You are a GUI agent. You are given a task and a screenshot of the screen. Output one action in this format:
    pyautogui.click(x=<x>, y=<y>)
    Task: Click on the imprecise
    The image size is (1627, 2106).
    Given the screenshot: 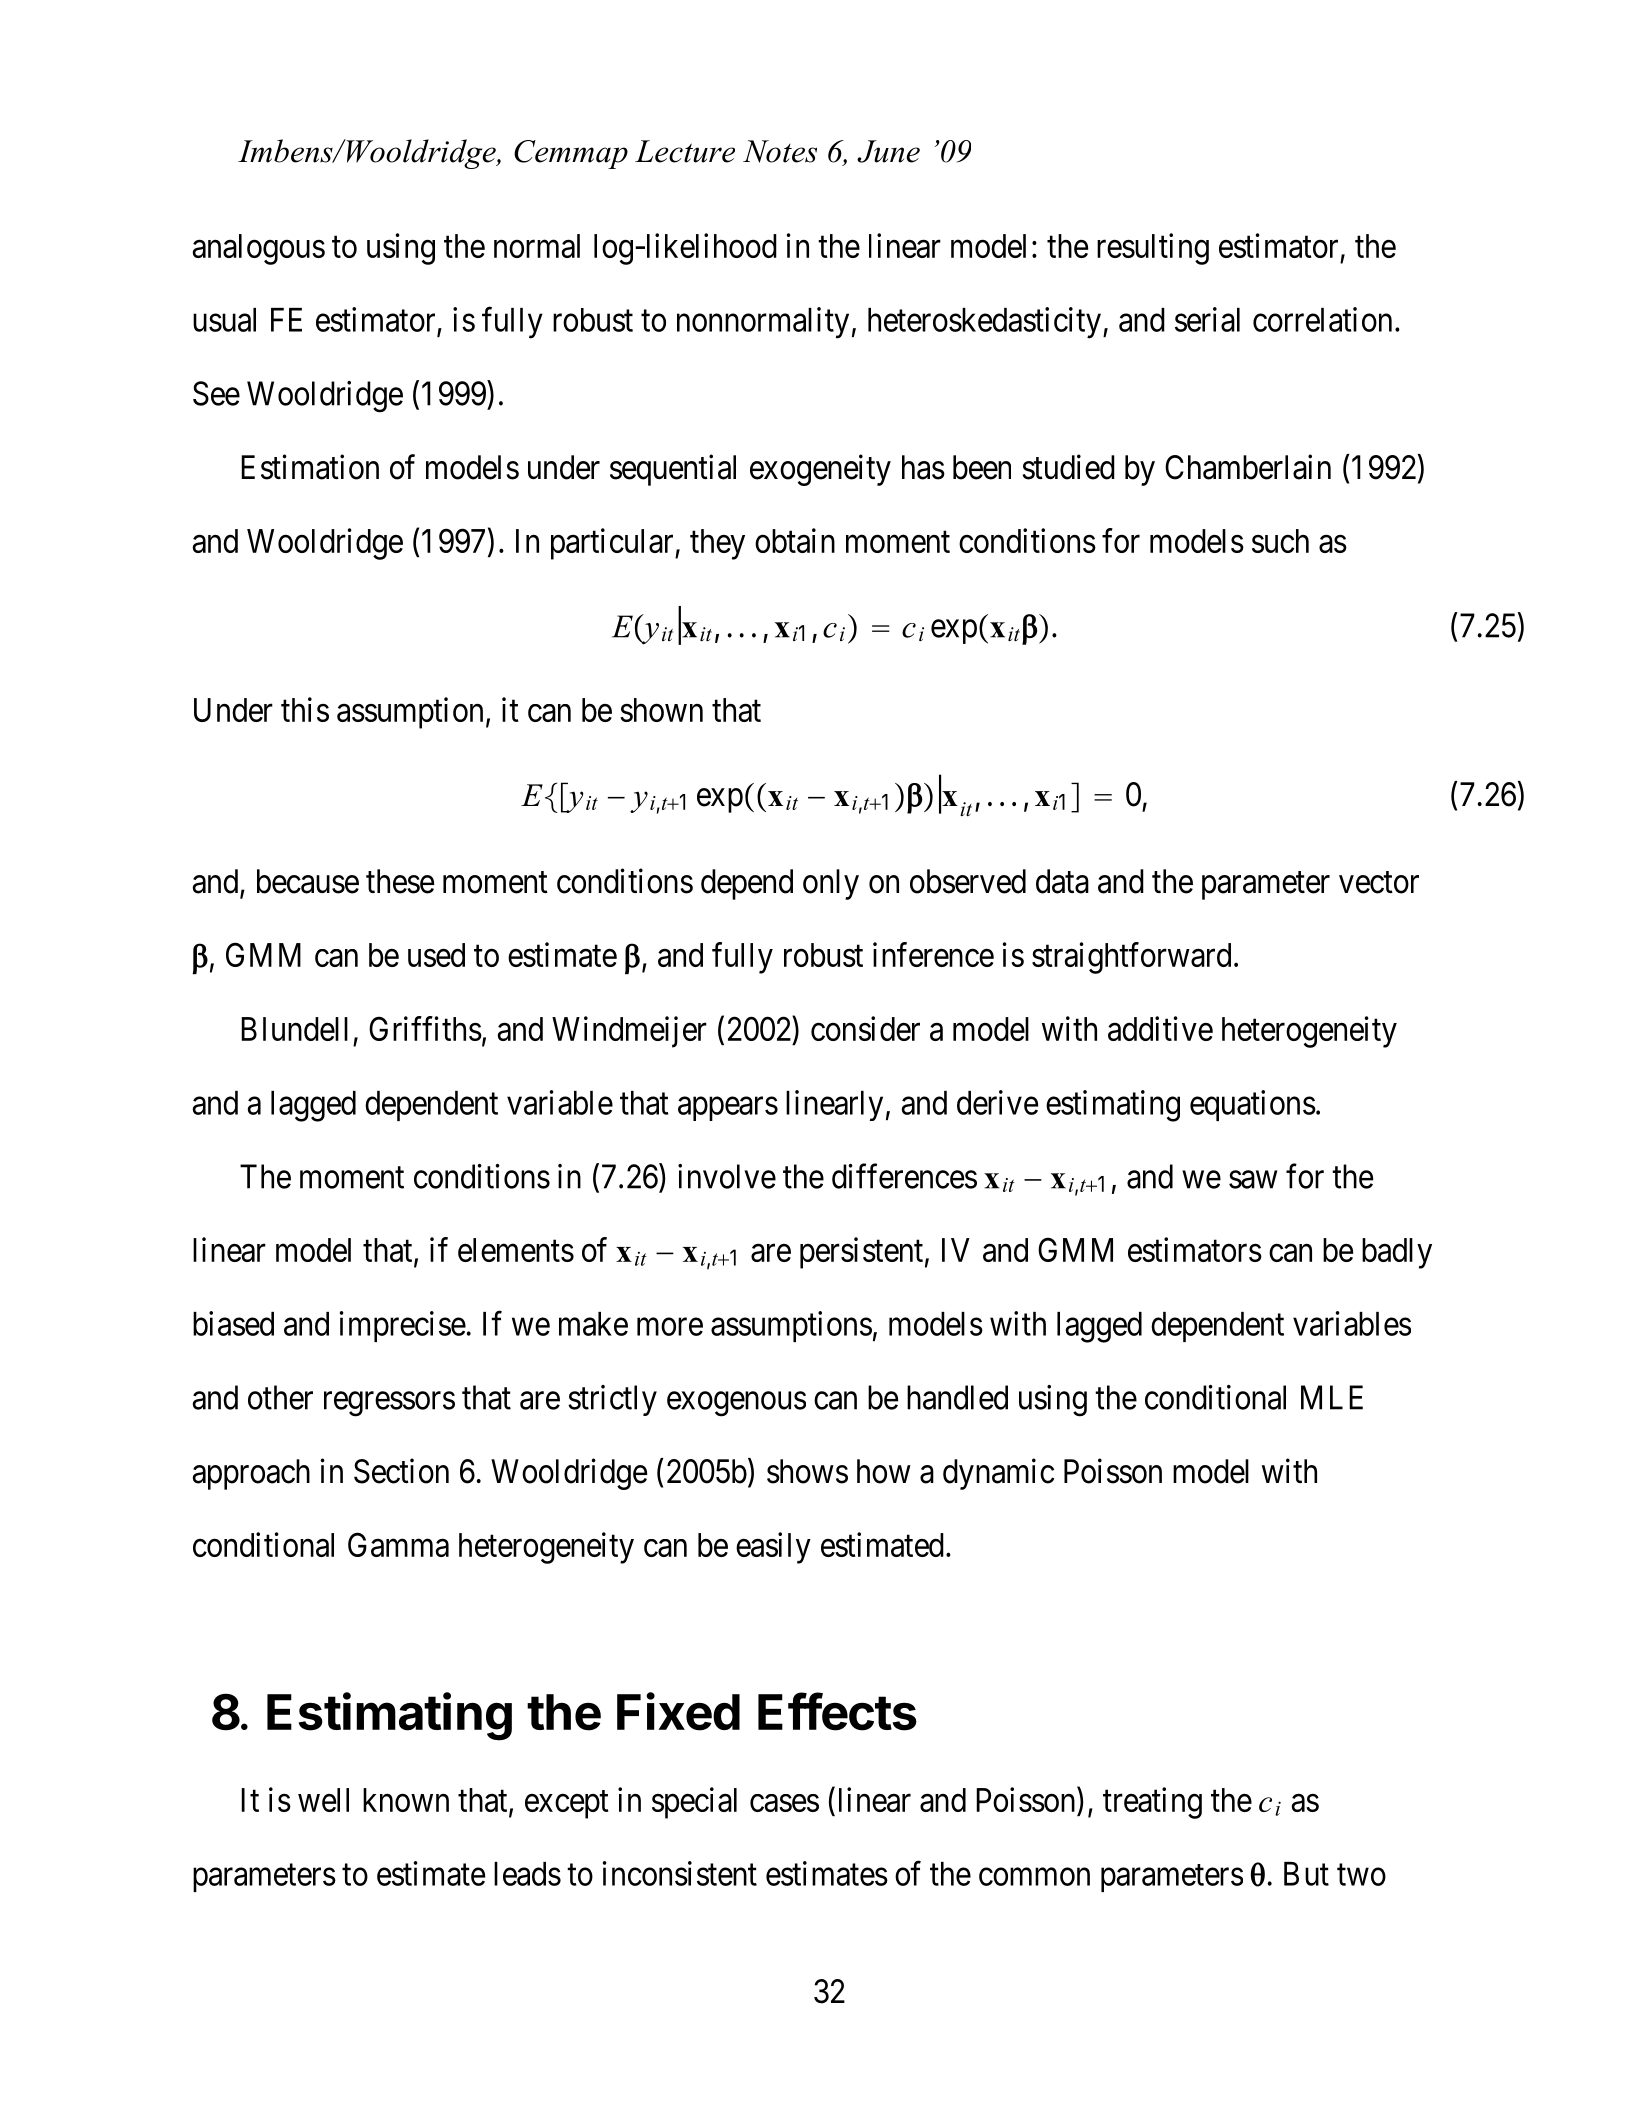 What is the action you would take?
    pyautogui.click(x=403, y=1326)
